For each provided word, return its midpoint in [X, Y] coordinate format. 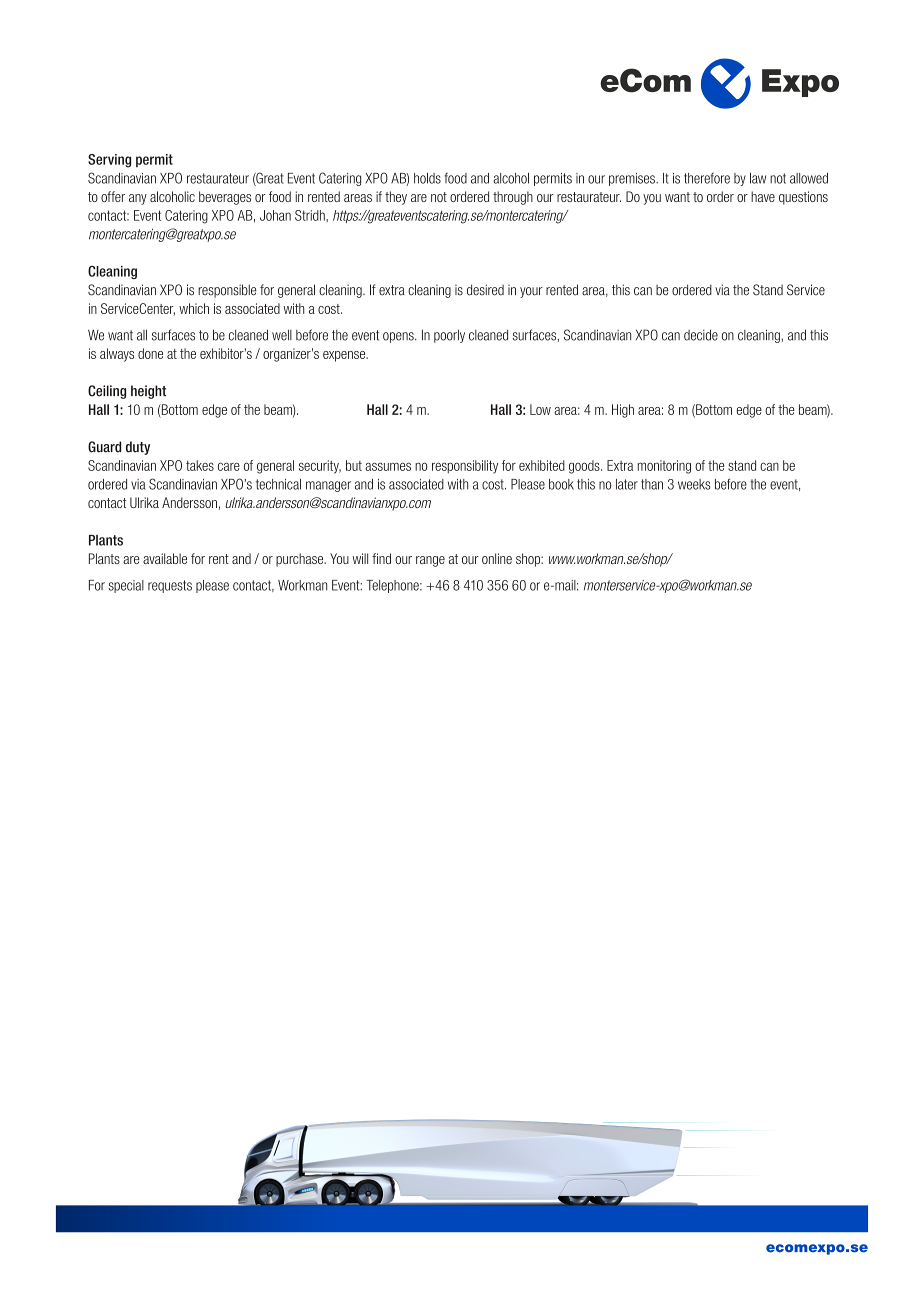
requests [170, 586]
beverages [225, 198]
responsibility [465, 467]
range [430, 561]
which [194, 308]
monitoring [664, 467]
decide [701, 335]
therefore [707, 178]
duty [138, 448]
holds [427, 178]
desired [485, 290]
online [497, 558]
